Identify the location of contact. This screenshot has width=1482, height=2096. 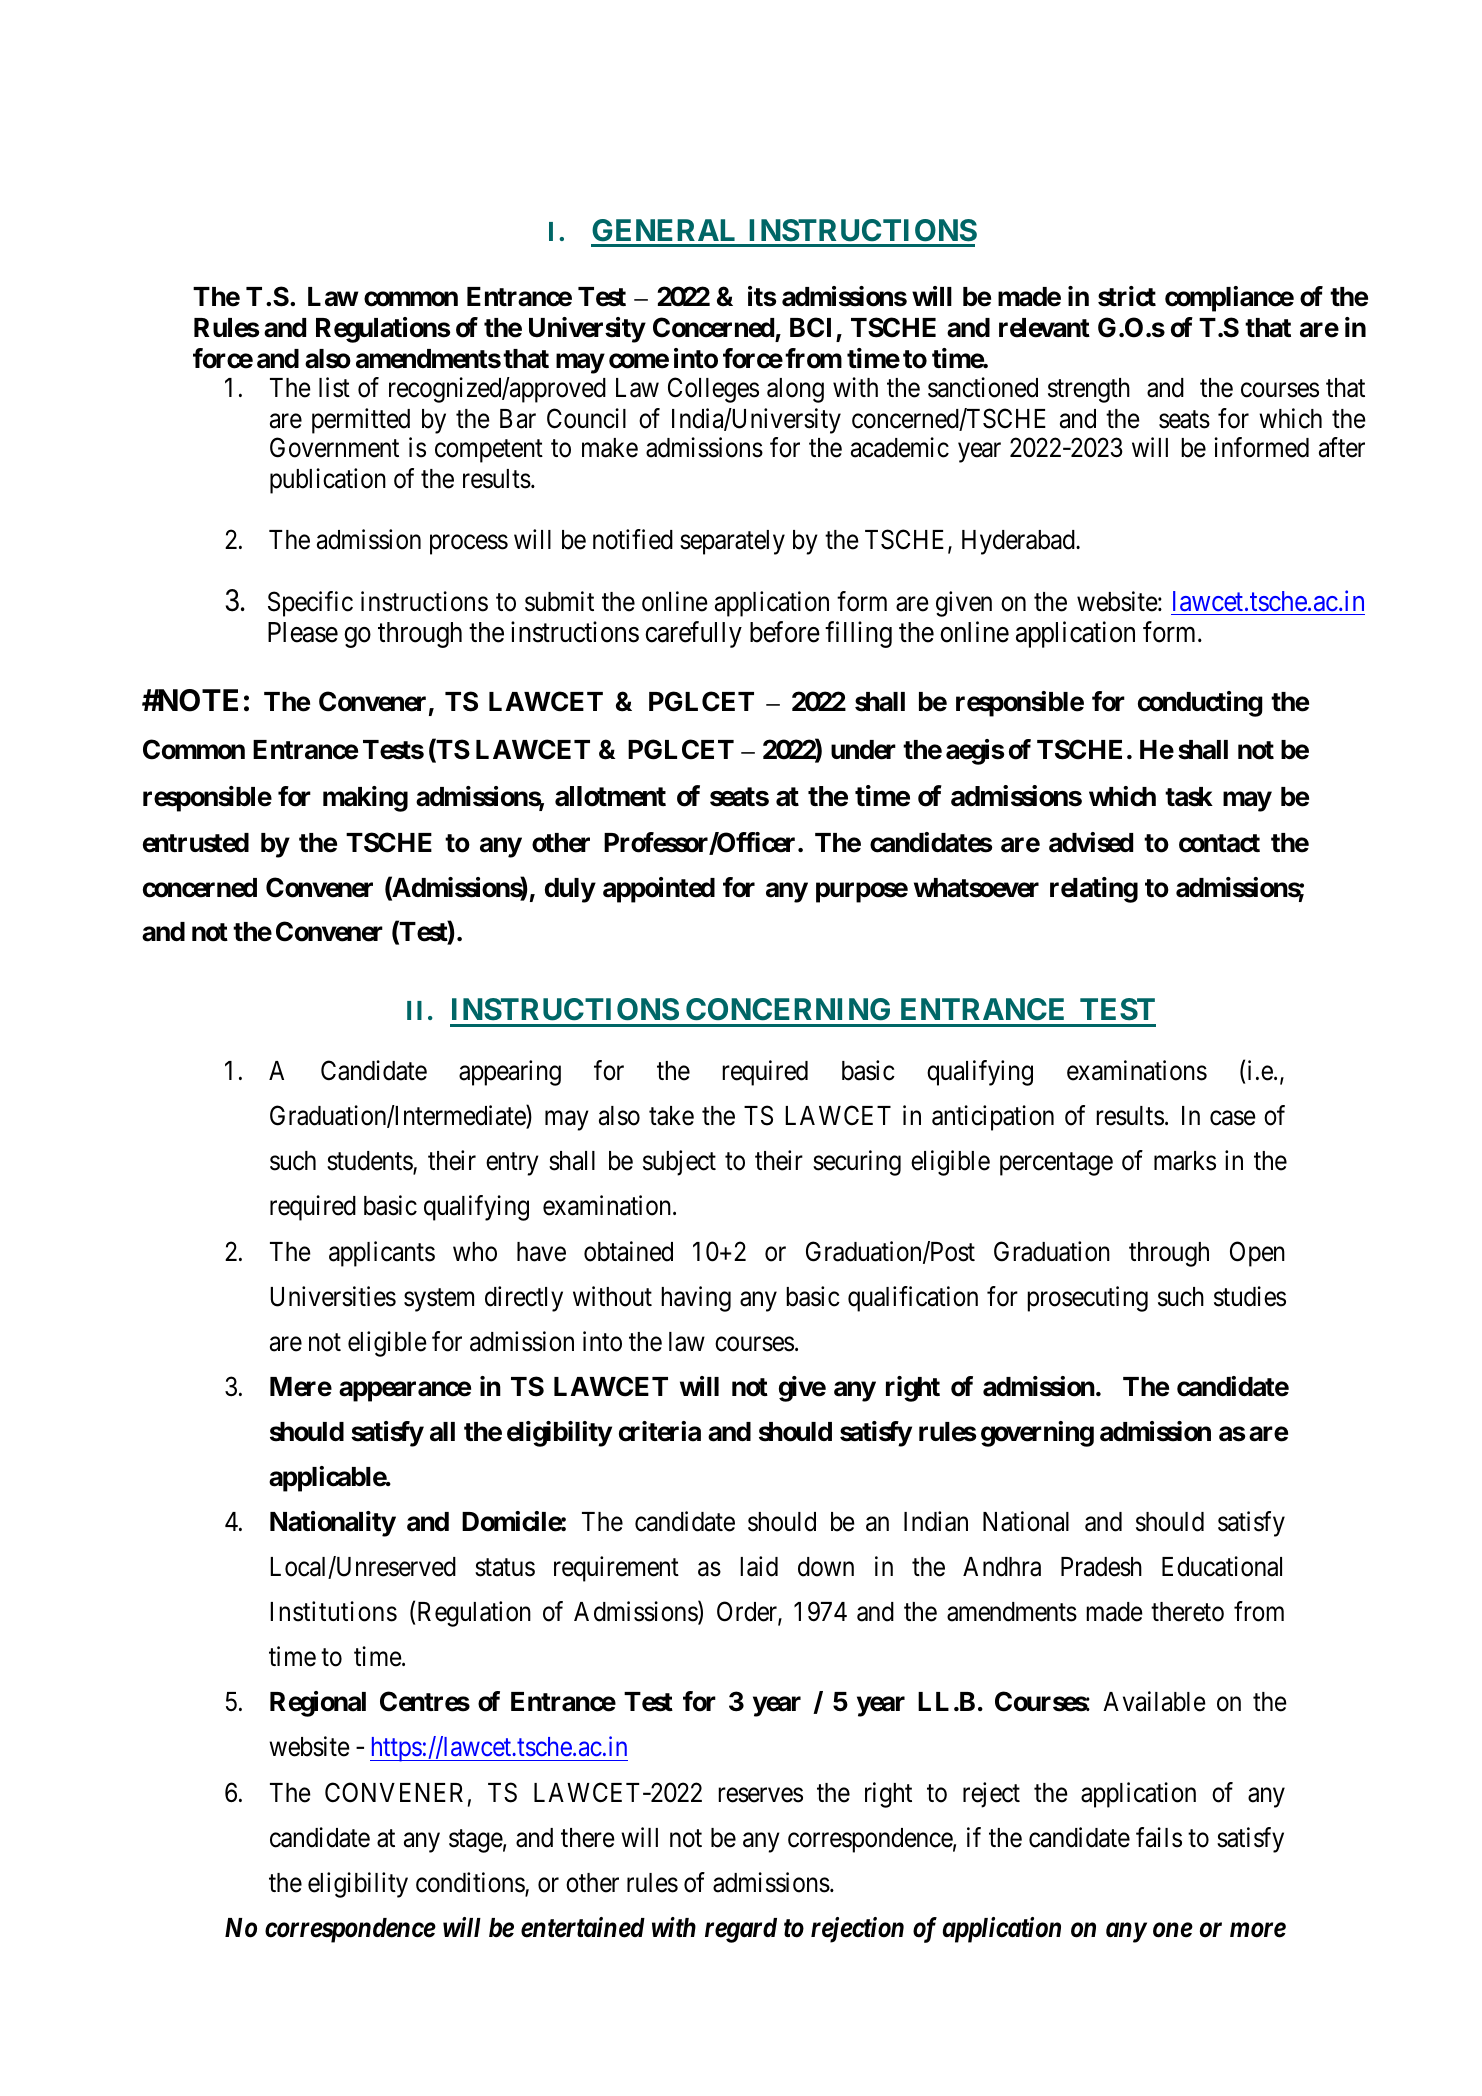
(1219, 843).
